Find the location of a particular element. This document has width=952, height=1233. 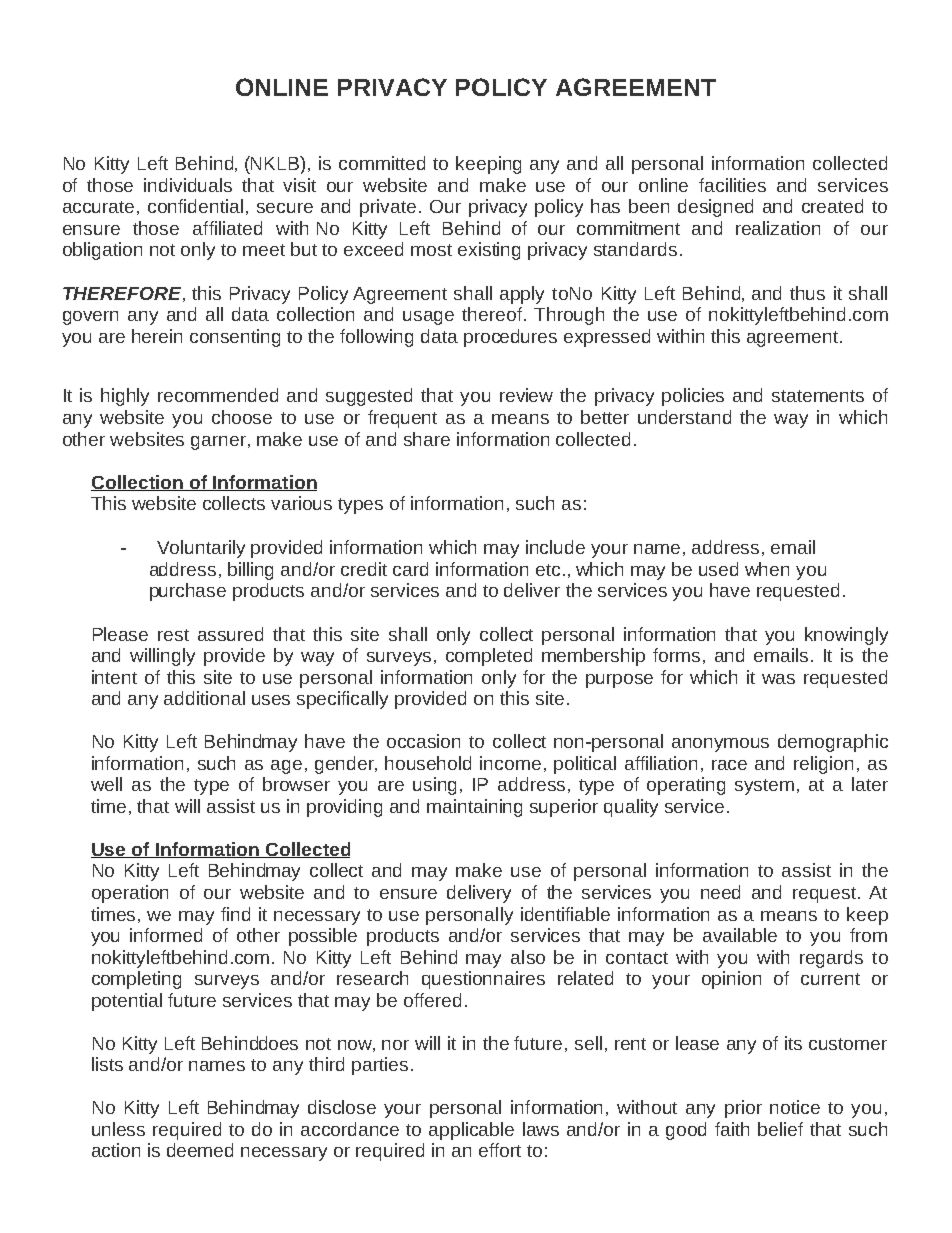

rest is located at coordinates (173, 635).
